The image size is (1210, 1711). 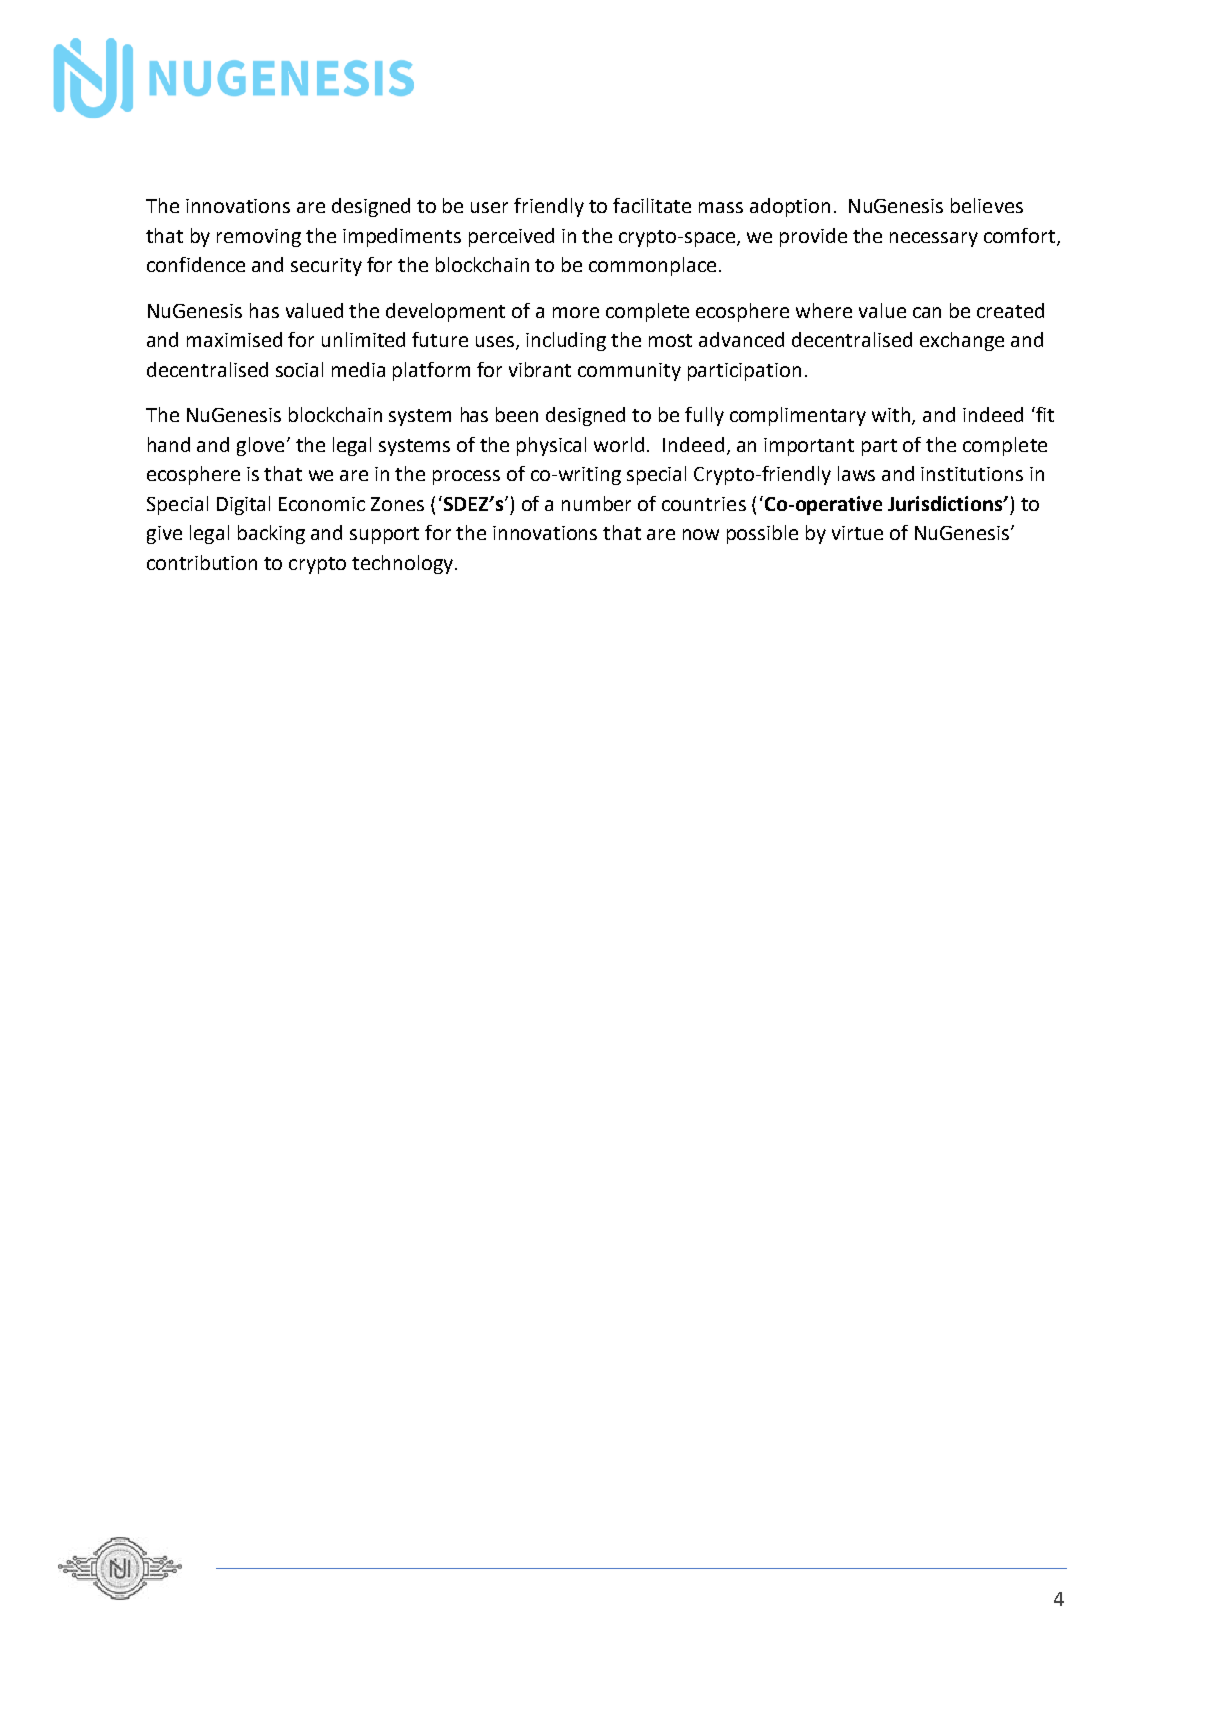 I want to click on removing, so click(x=259, y=238).
